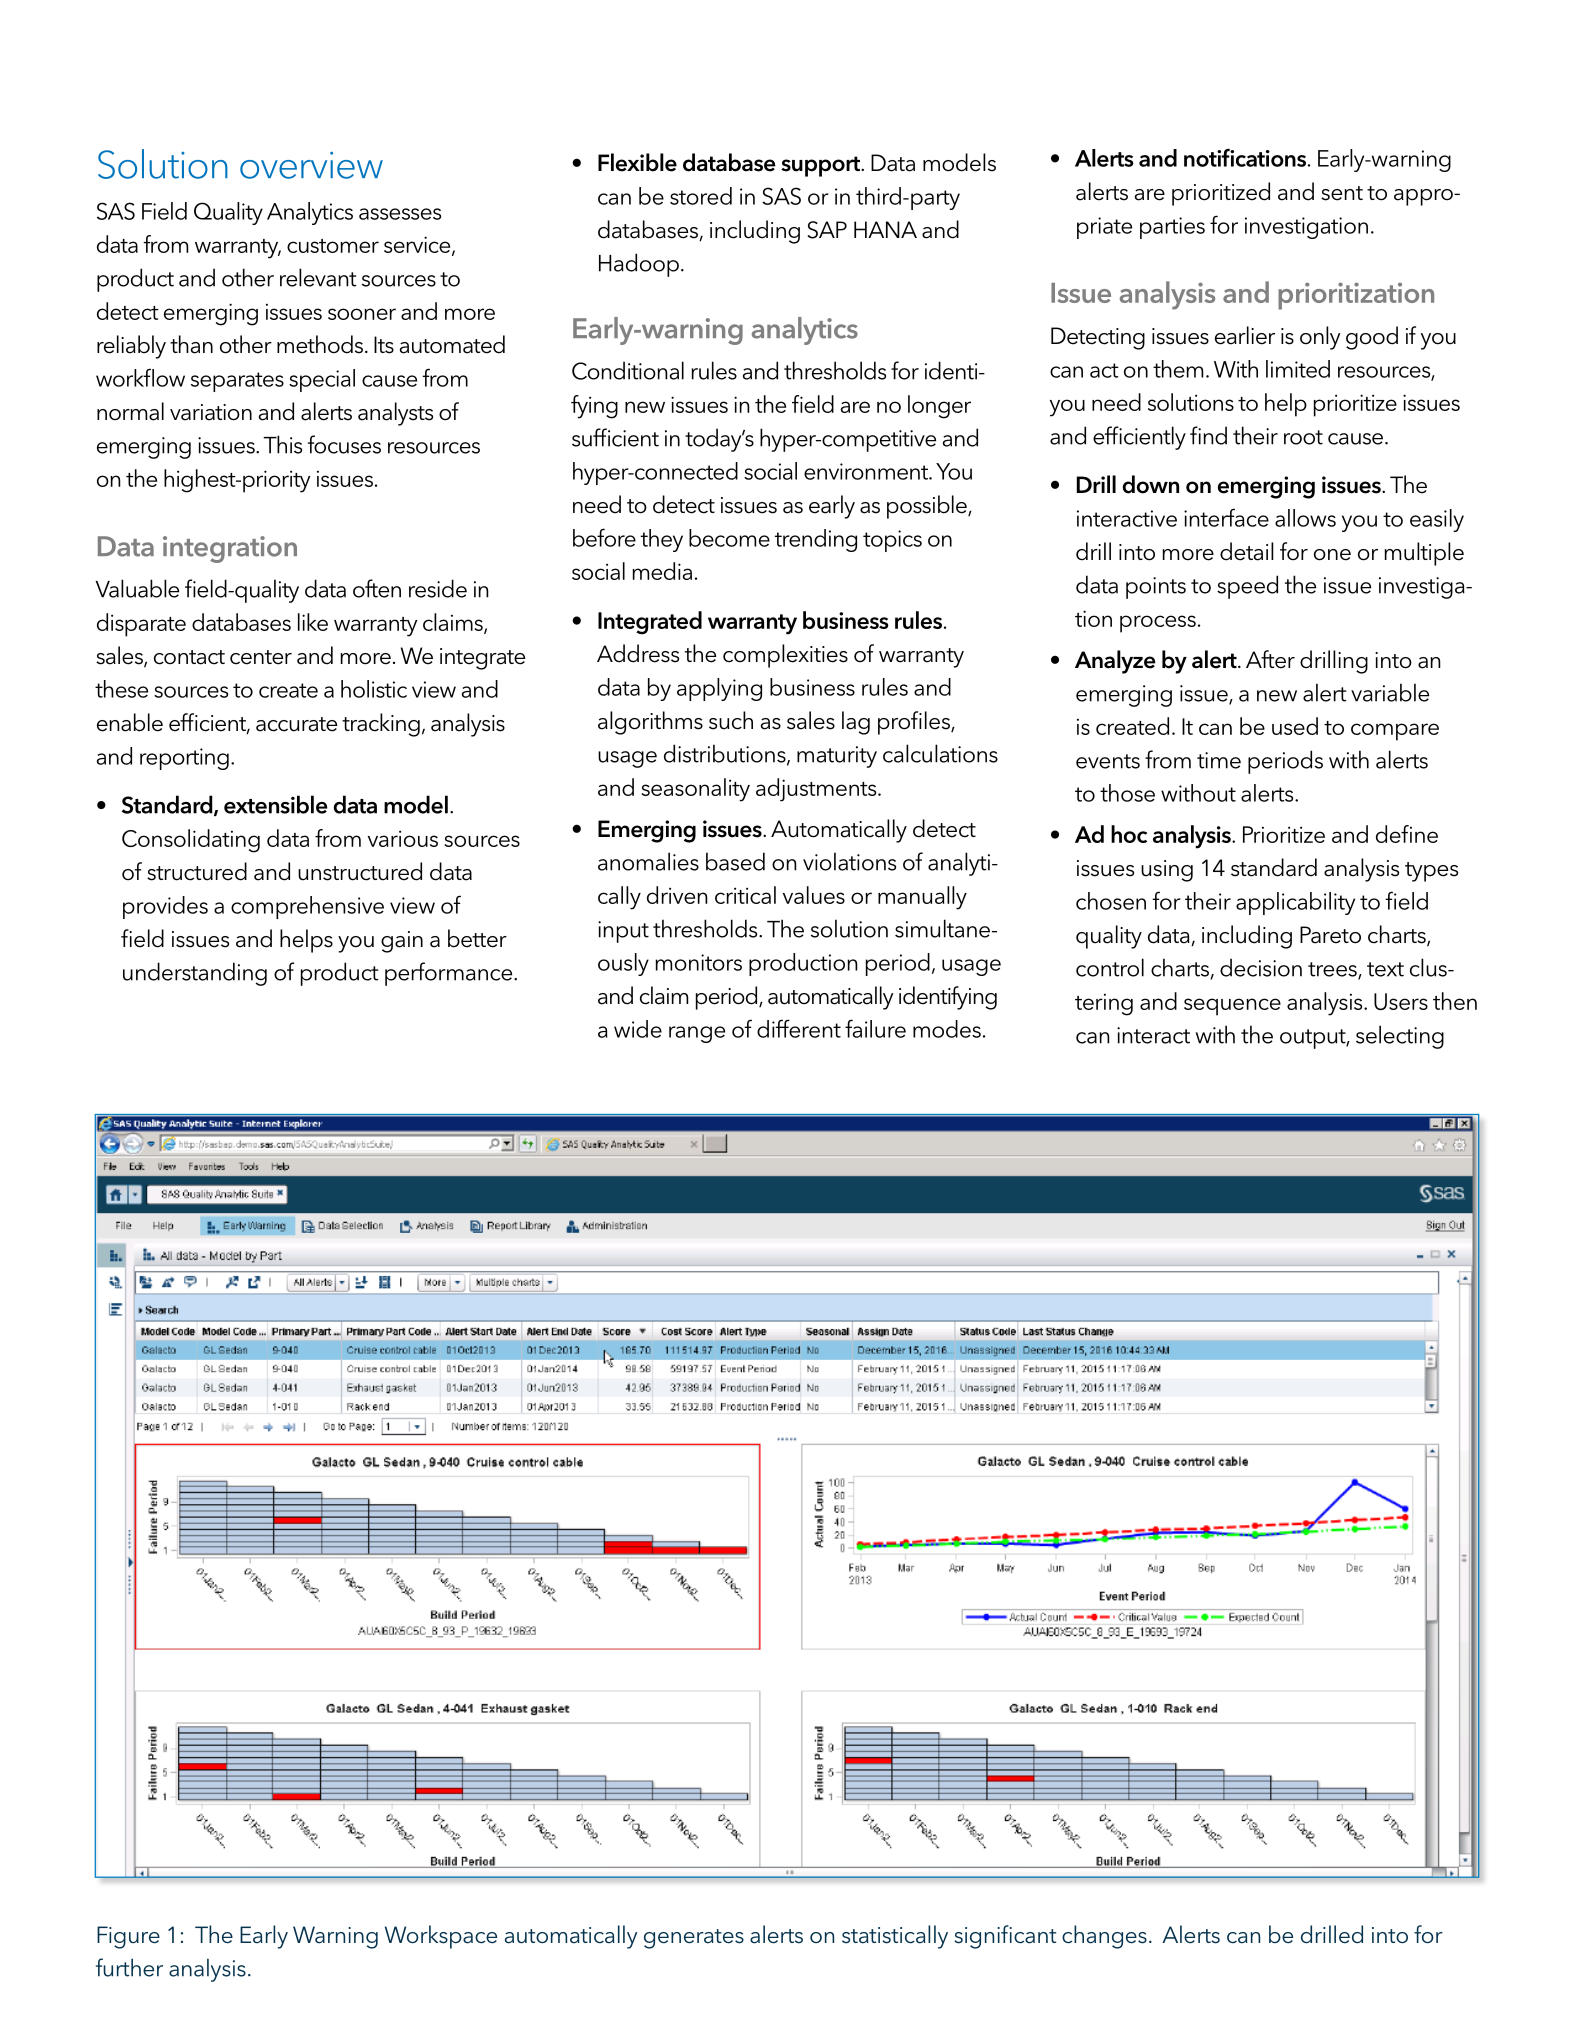 The image size is (1574, 2036). Describe the element at coordinates (694, 1939) in the page. I see `generates` at that location.
